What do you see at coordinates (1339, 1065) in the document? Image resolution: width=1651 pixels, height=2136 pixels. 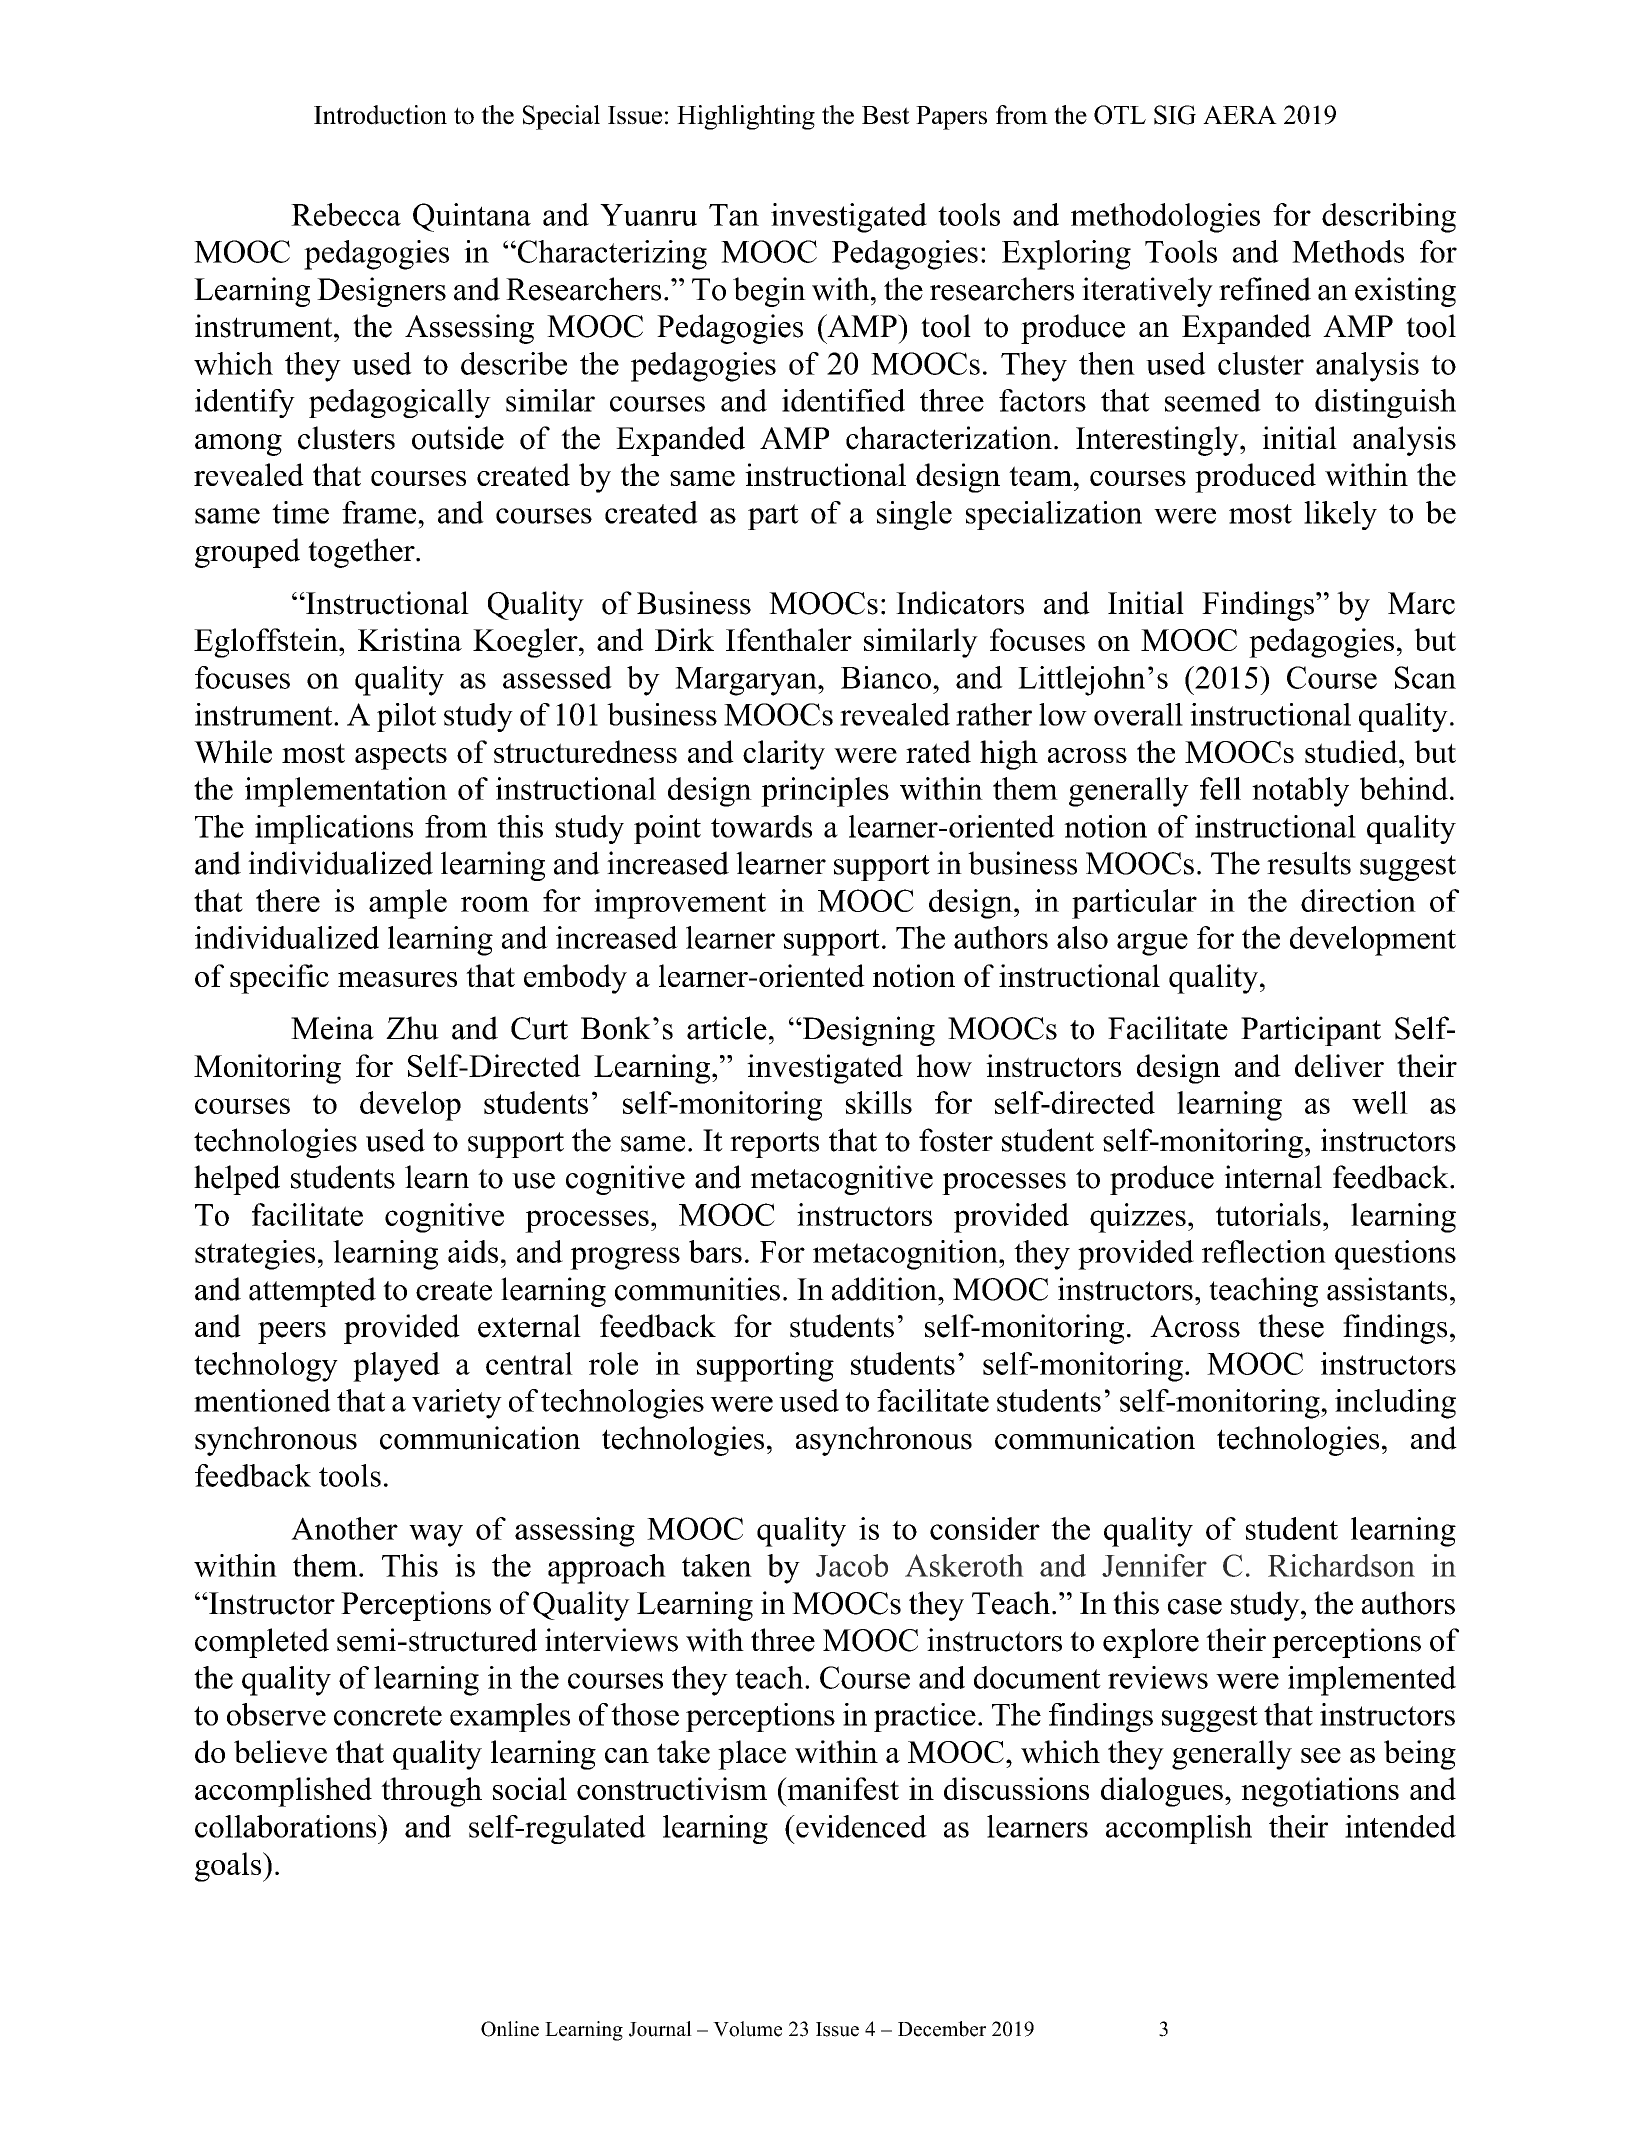 I see `deliver` at bounding box center [1339, 1065].
